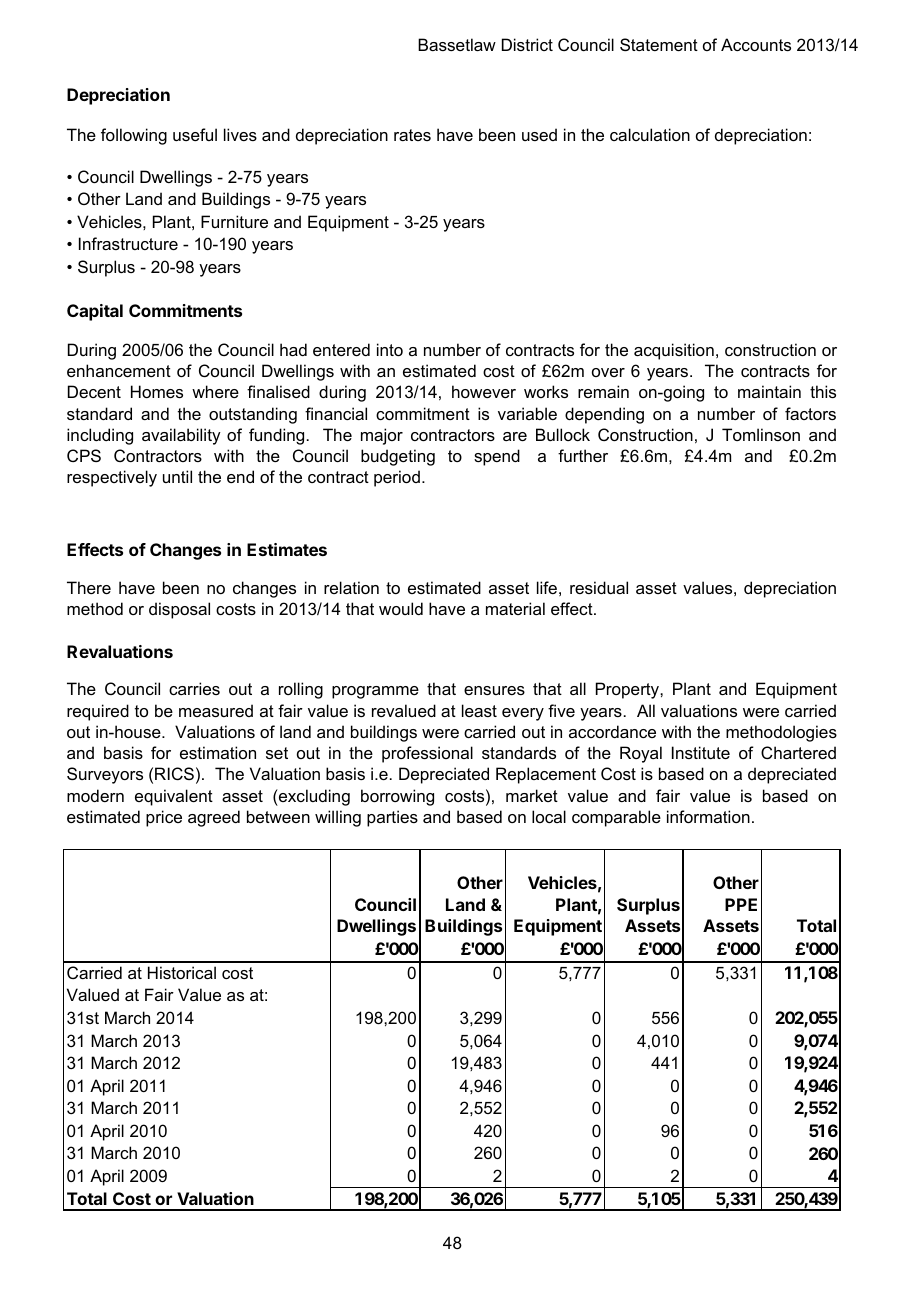 The image size is (924, 1308). What do you see at coordinates (756, 44) in the screenshot?
I see `Accounts` at bounding box center [756, 44].
